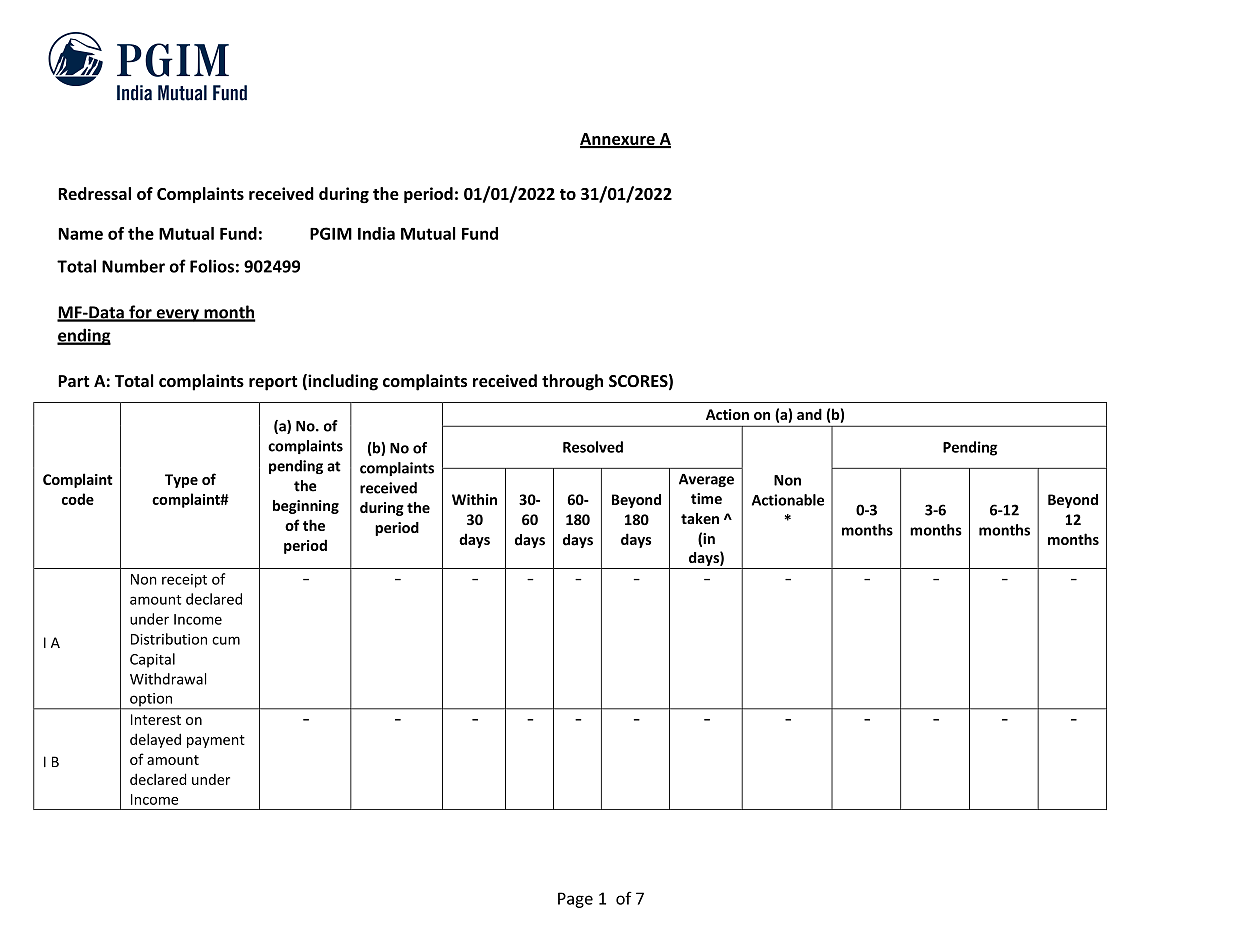 The image size is (1233, 952). What do you see at coordinates (474, 499) in the document?
I see `Within` at bounding box center [474, 499].
